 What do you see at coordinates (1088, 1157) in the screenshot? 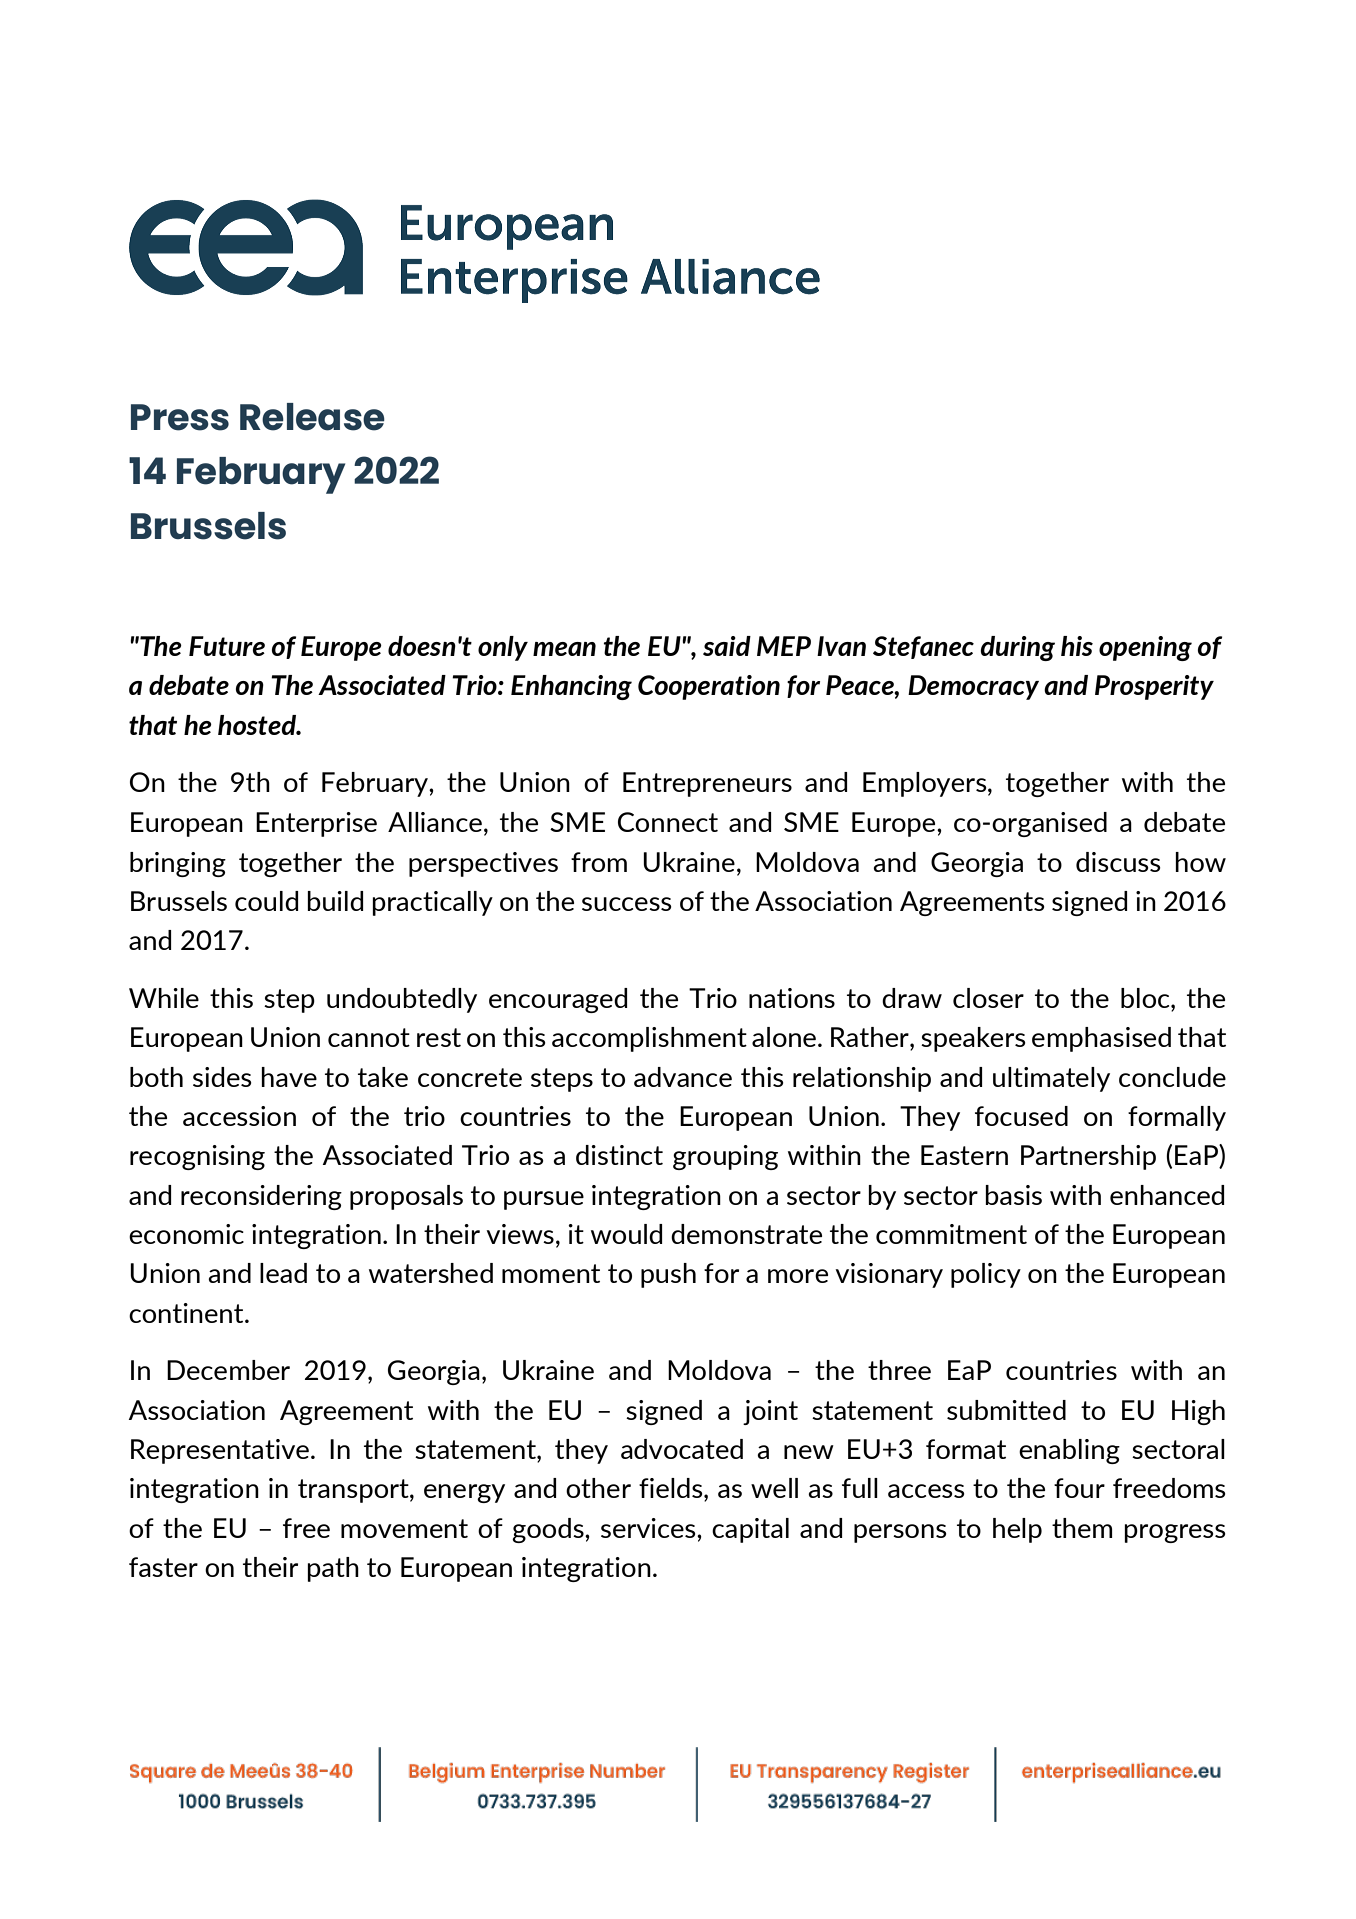
I see `Partnership` at bounding box center [1088, 1157].
